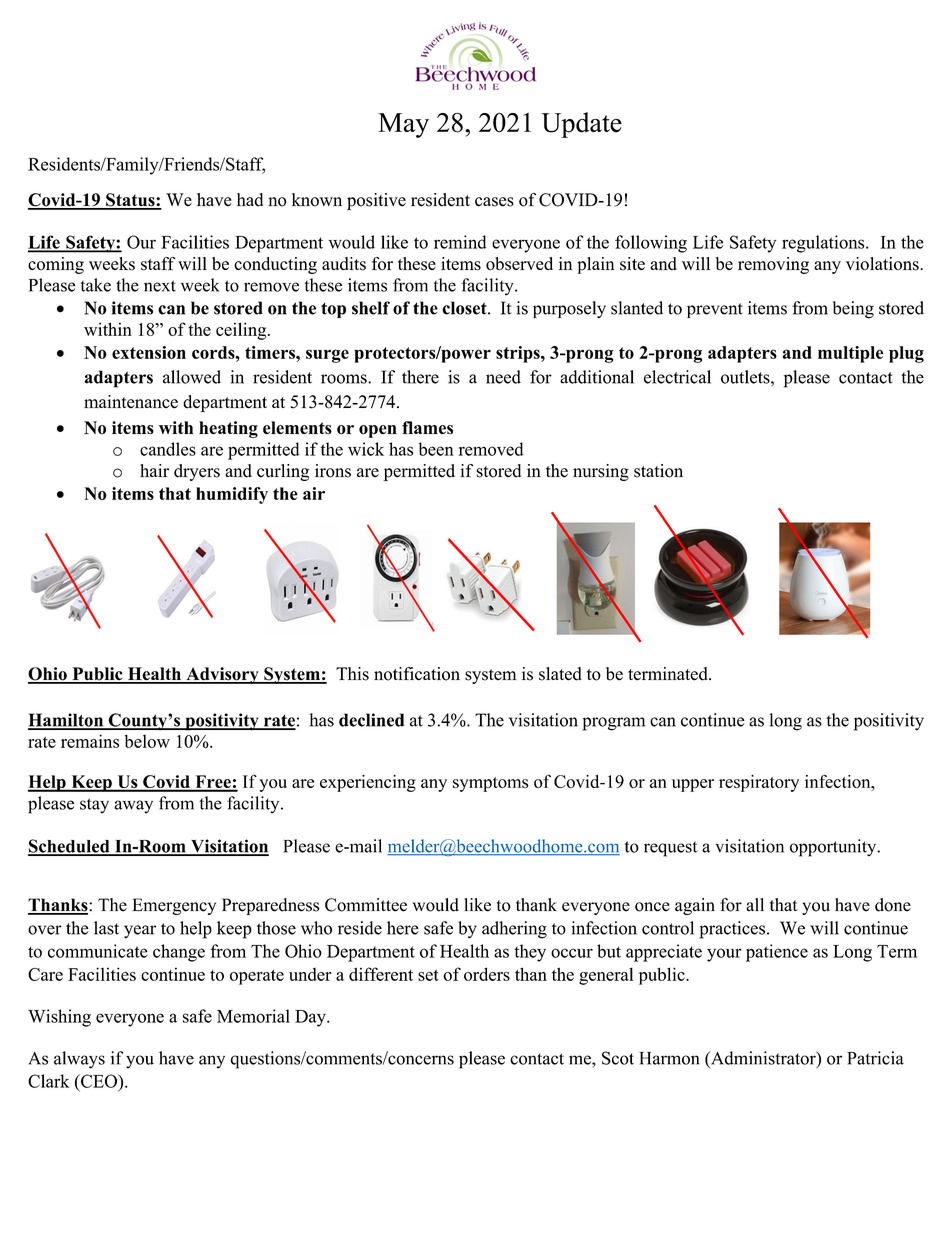  Describe the element at coordinates (658, 471) in the screenshot. I see `station` at that location.
